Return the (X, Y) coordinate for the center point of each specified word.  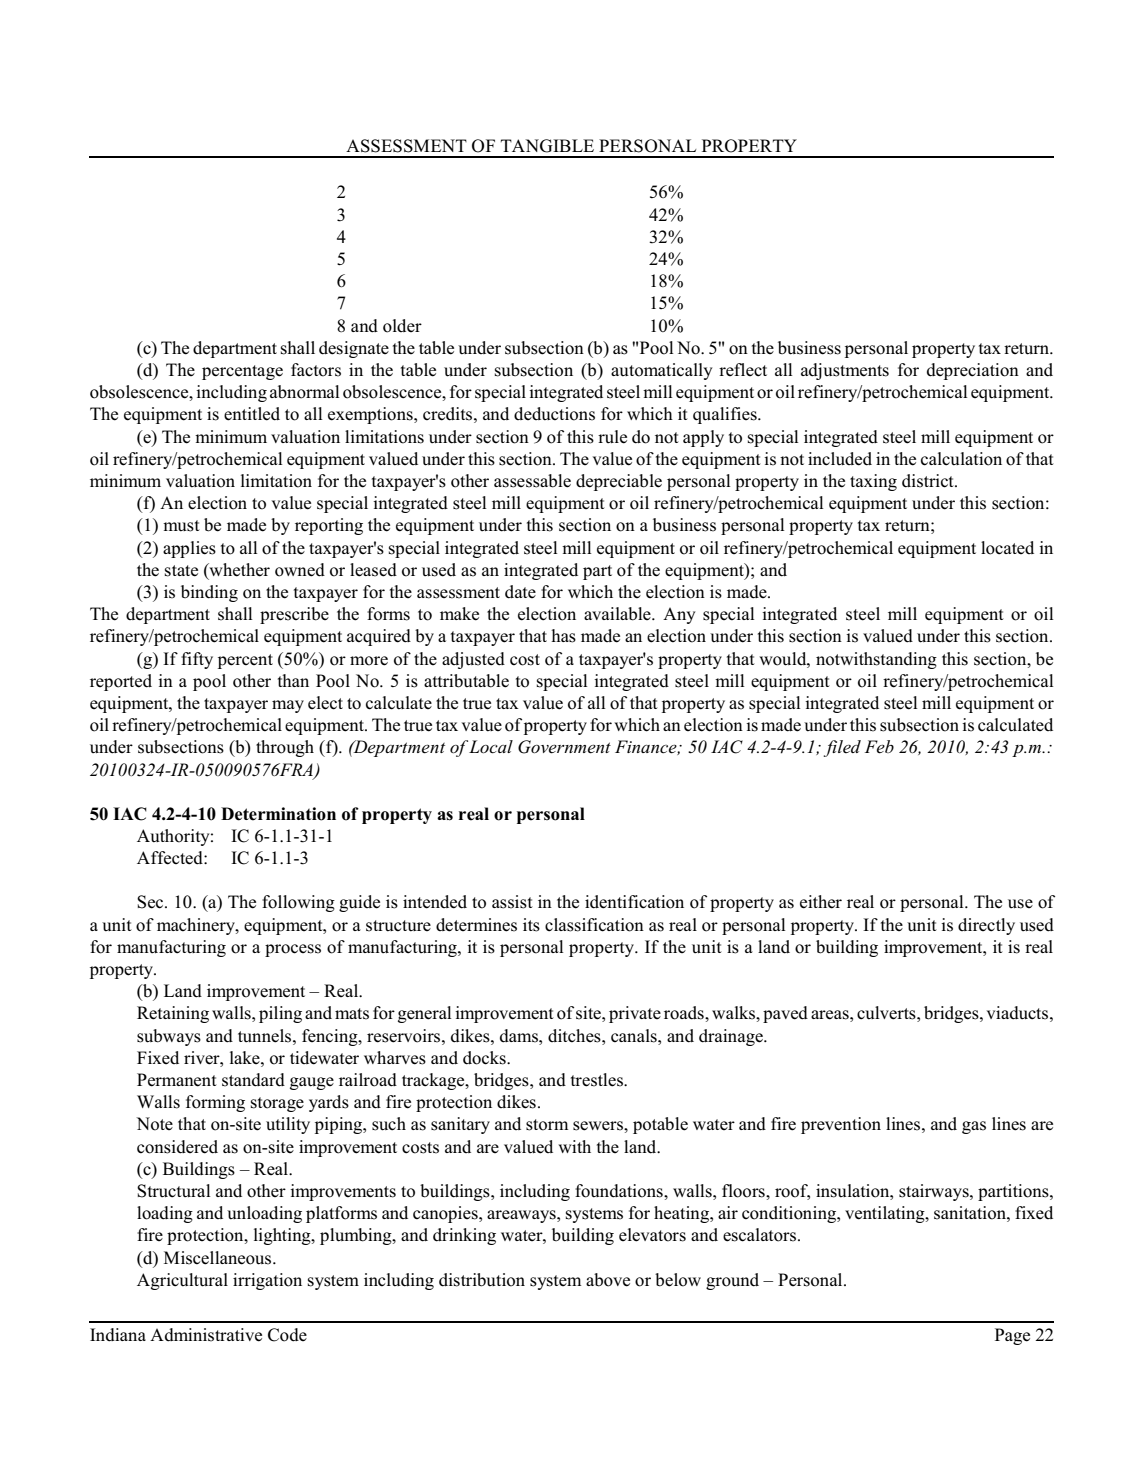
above (608, 1280)
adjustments (845, 371)
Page (1012, 1336)
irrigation (267, 1281)
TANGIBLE (547, 146)
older (402, 326)
